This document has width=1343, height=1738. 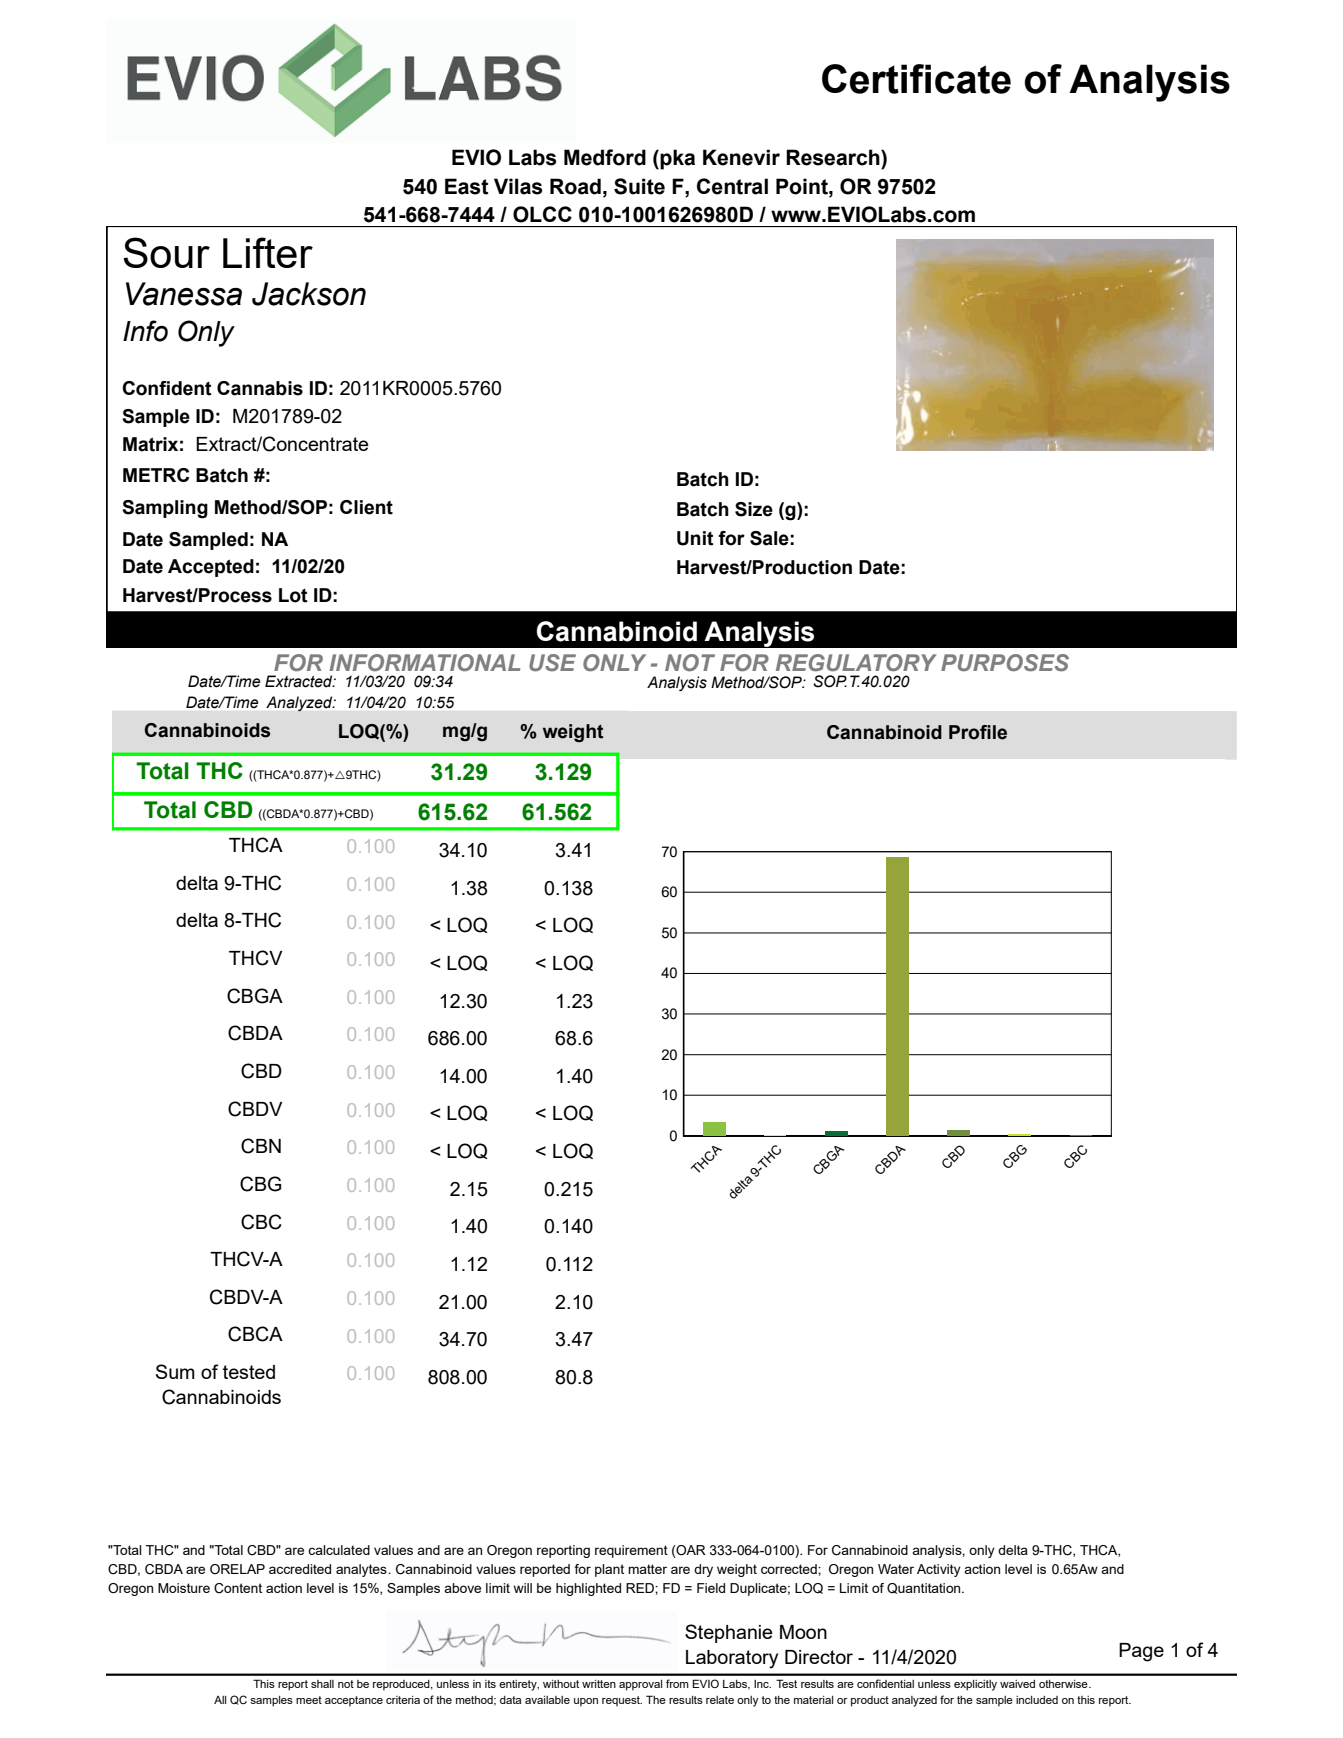 What do you see at coordinates (978, 732) in the document?
I see `Profile` at bounding box center [978, 732].
